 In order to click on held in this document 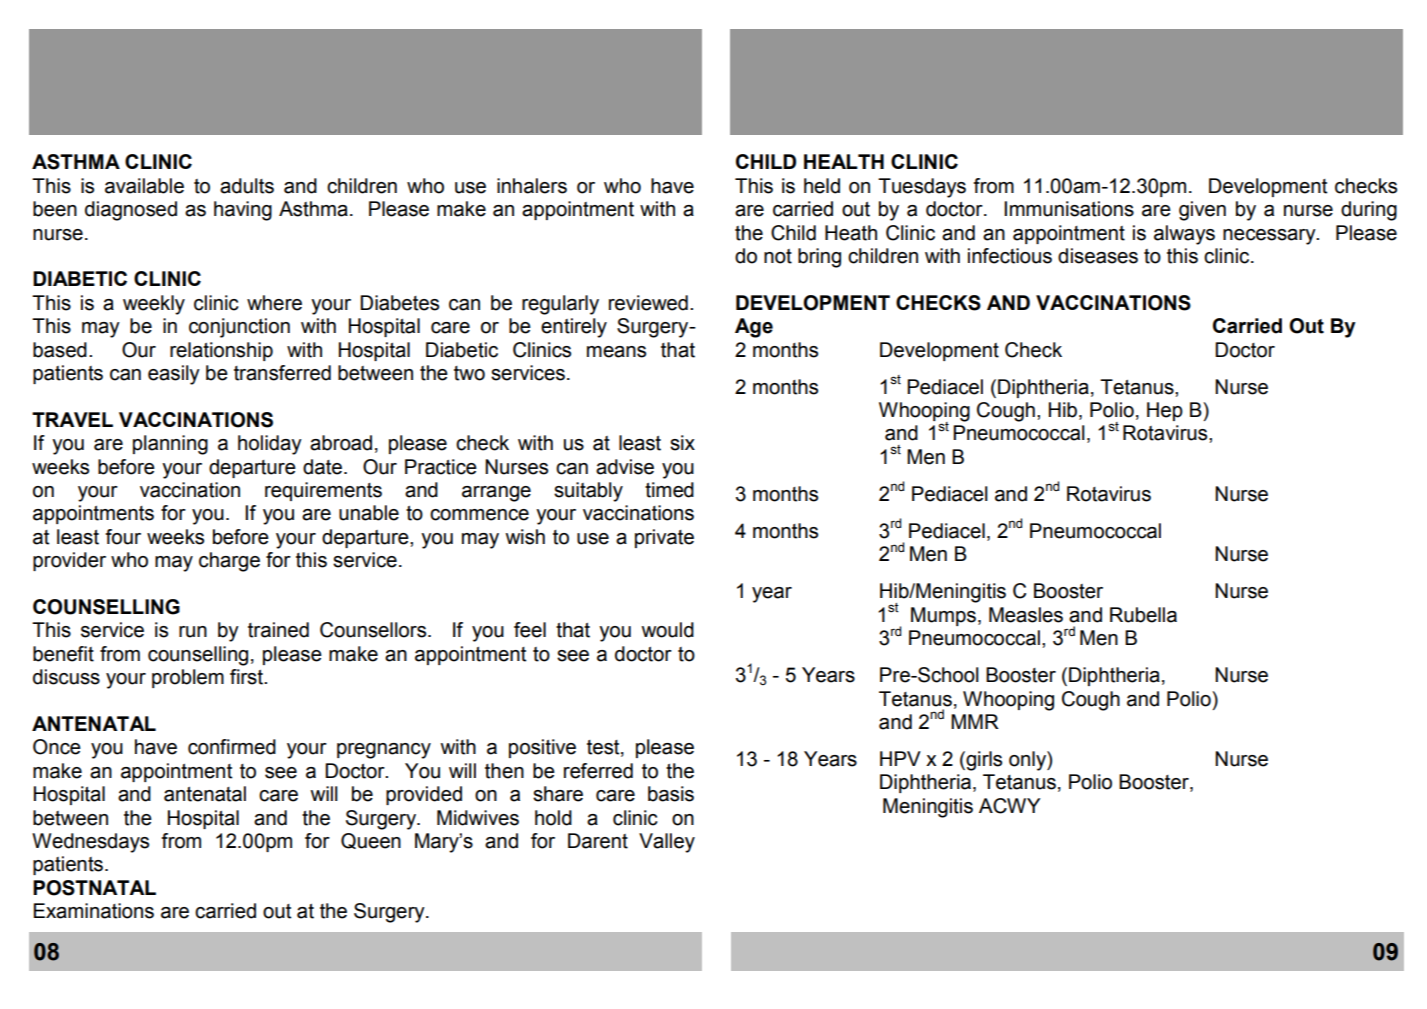, I will do `click(822, 186)`.
